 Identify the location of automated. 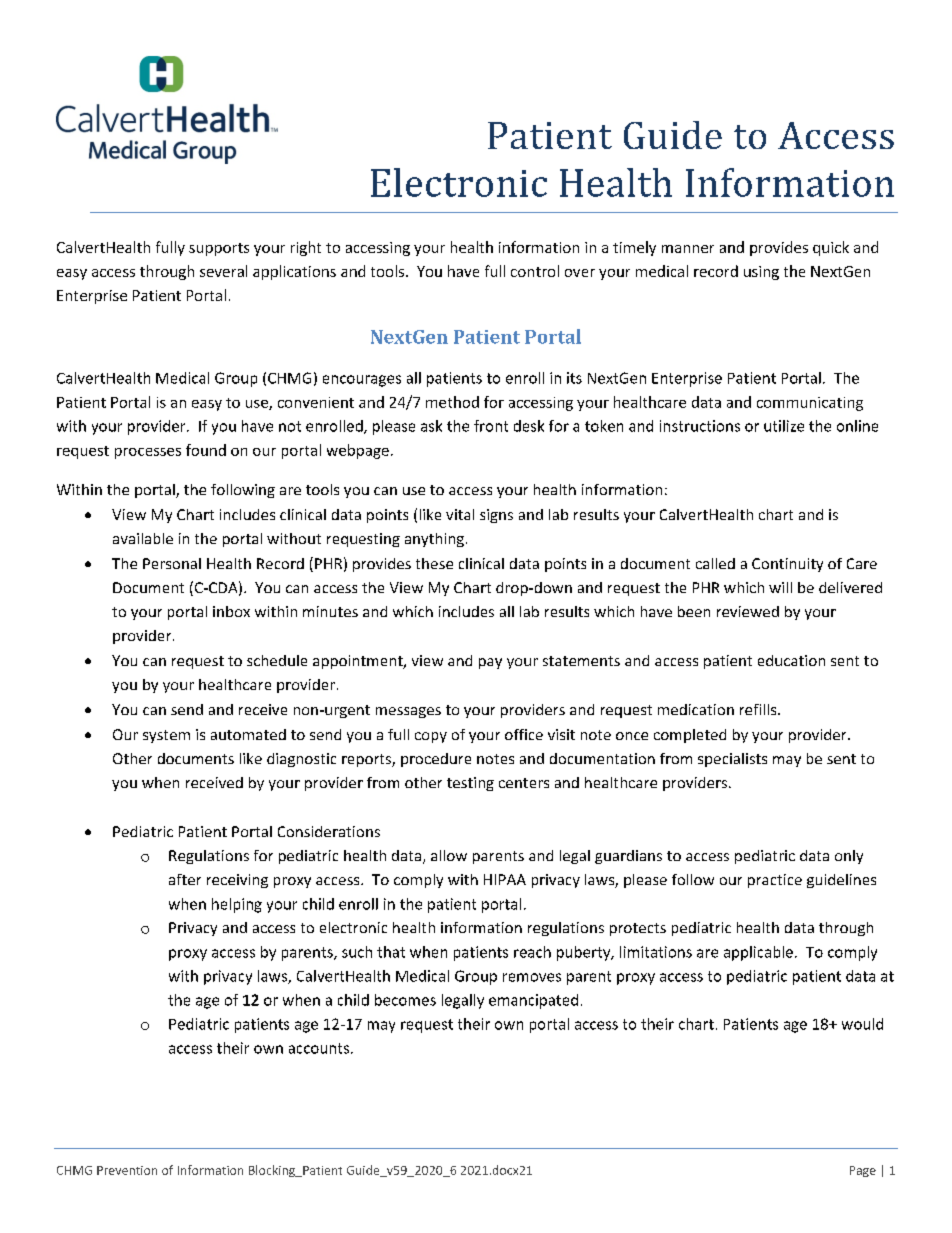
(248, 734).
